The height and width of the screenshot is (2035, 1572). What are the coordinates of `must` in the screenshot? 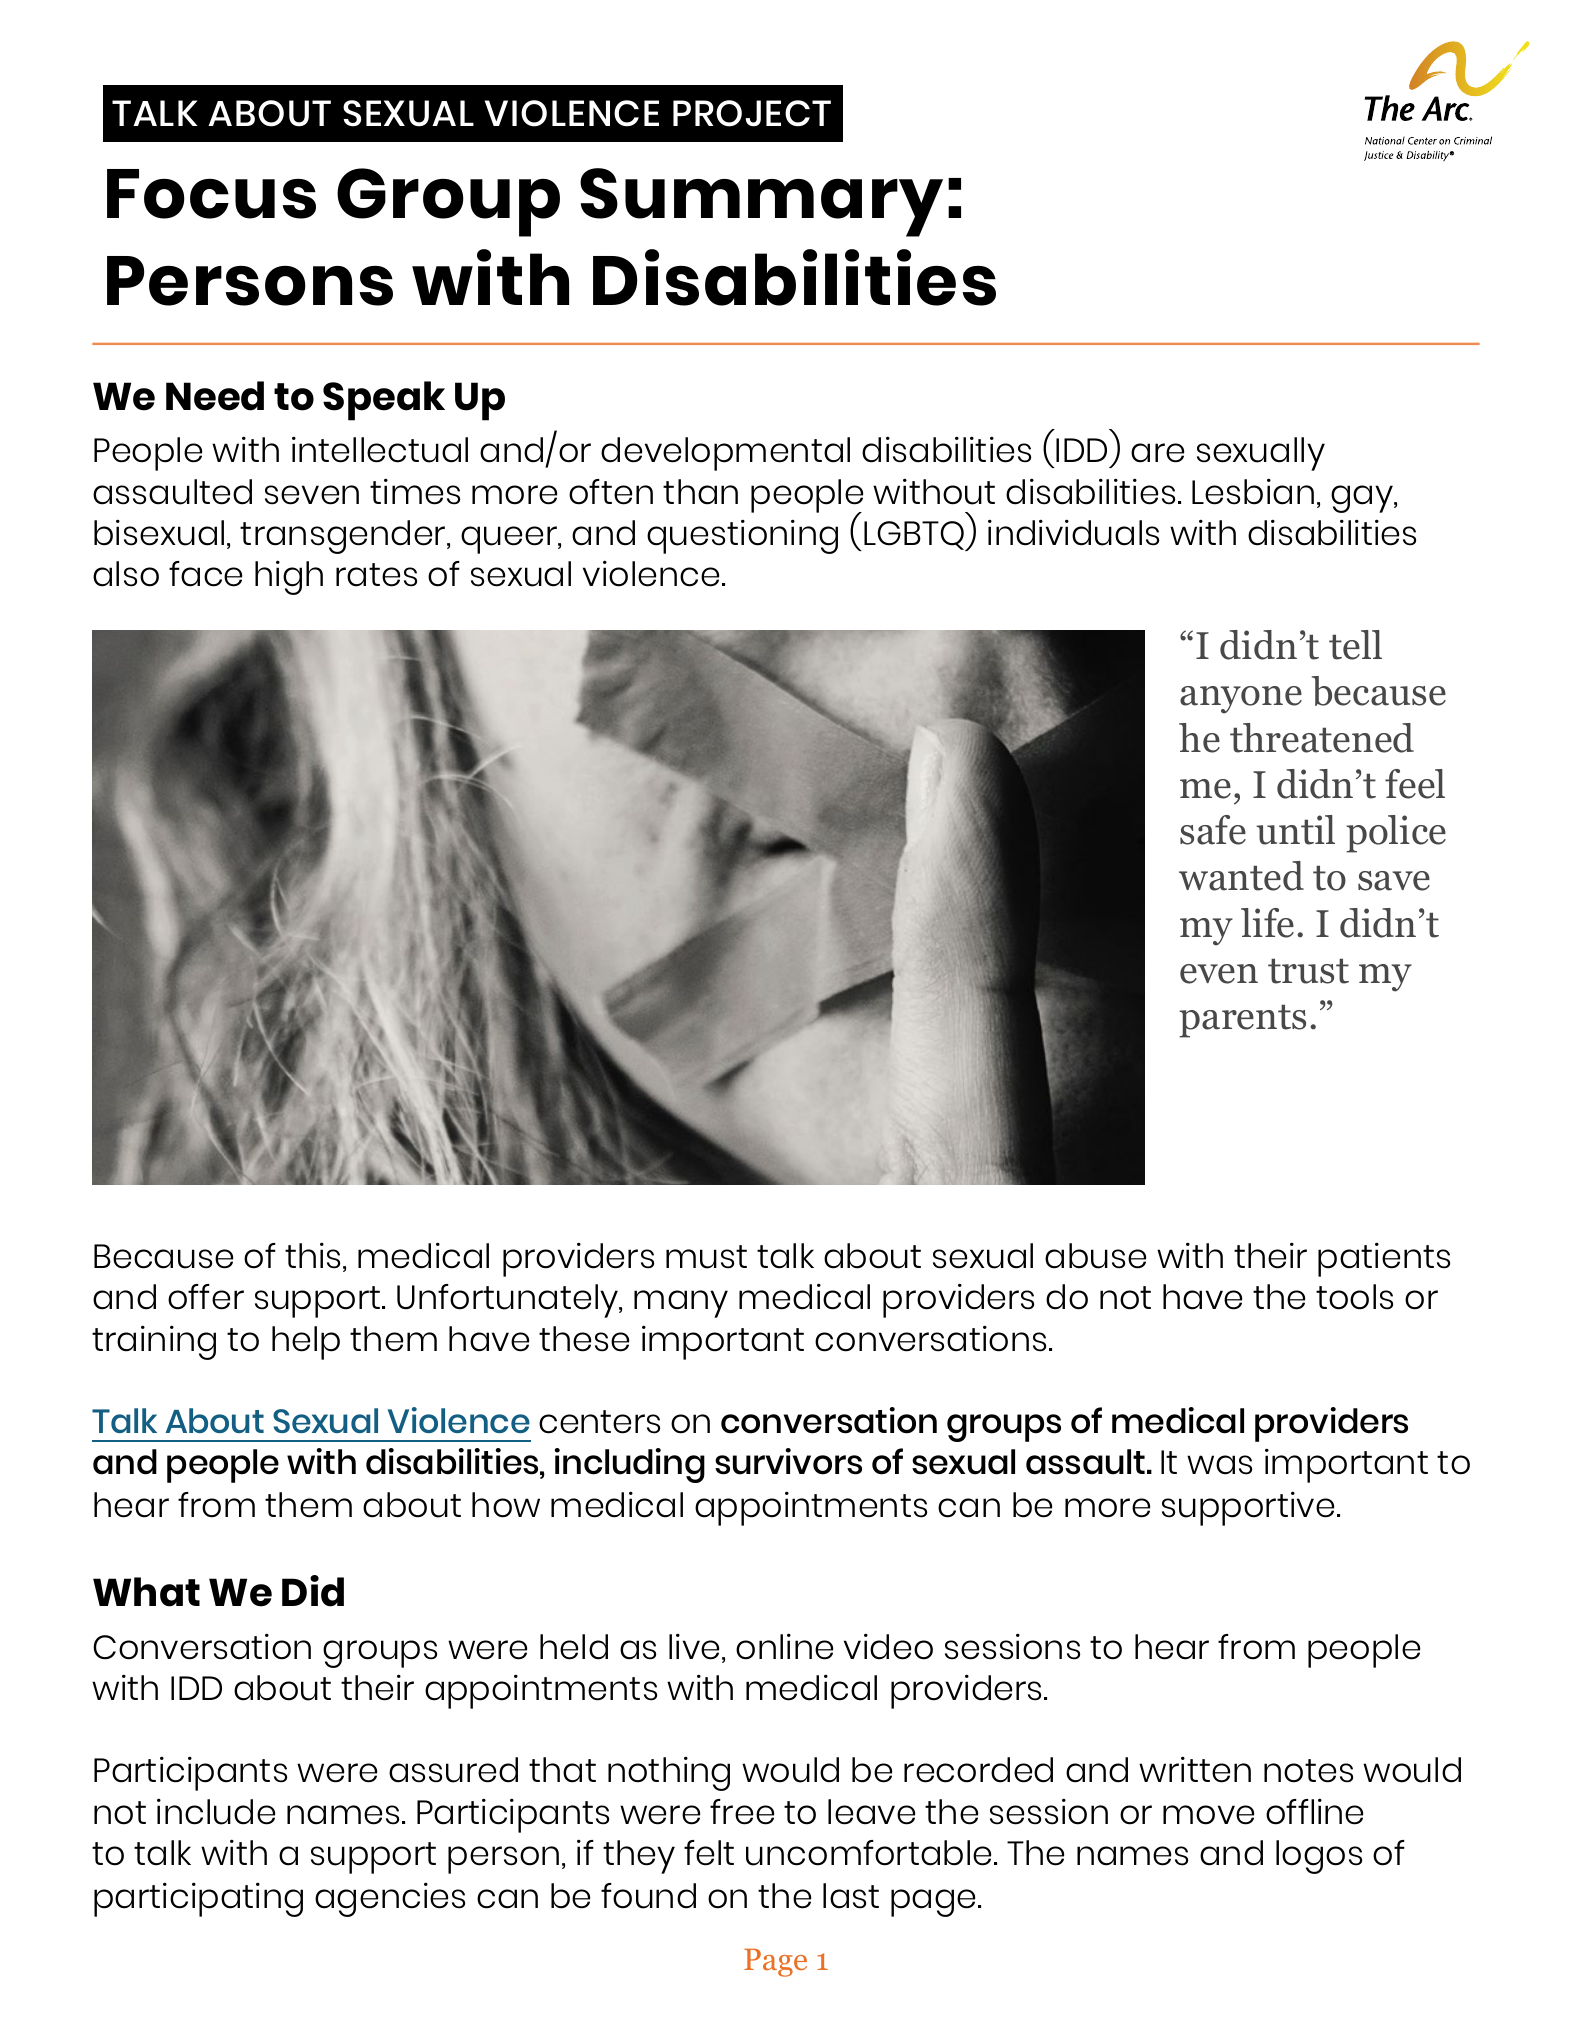 It's located at (706, 1257).
